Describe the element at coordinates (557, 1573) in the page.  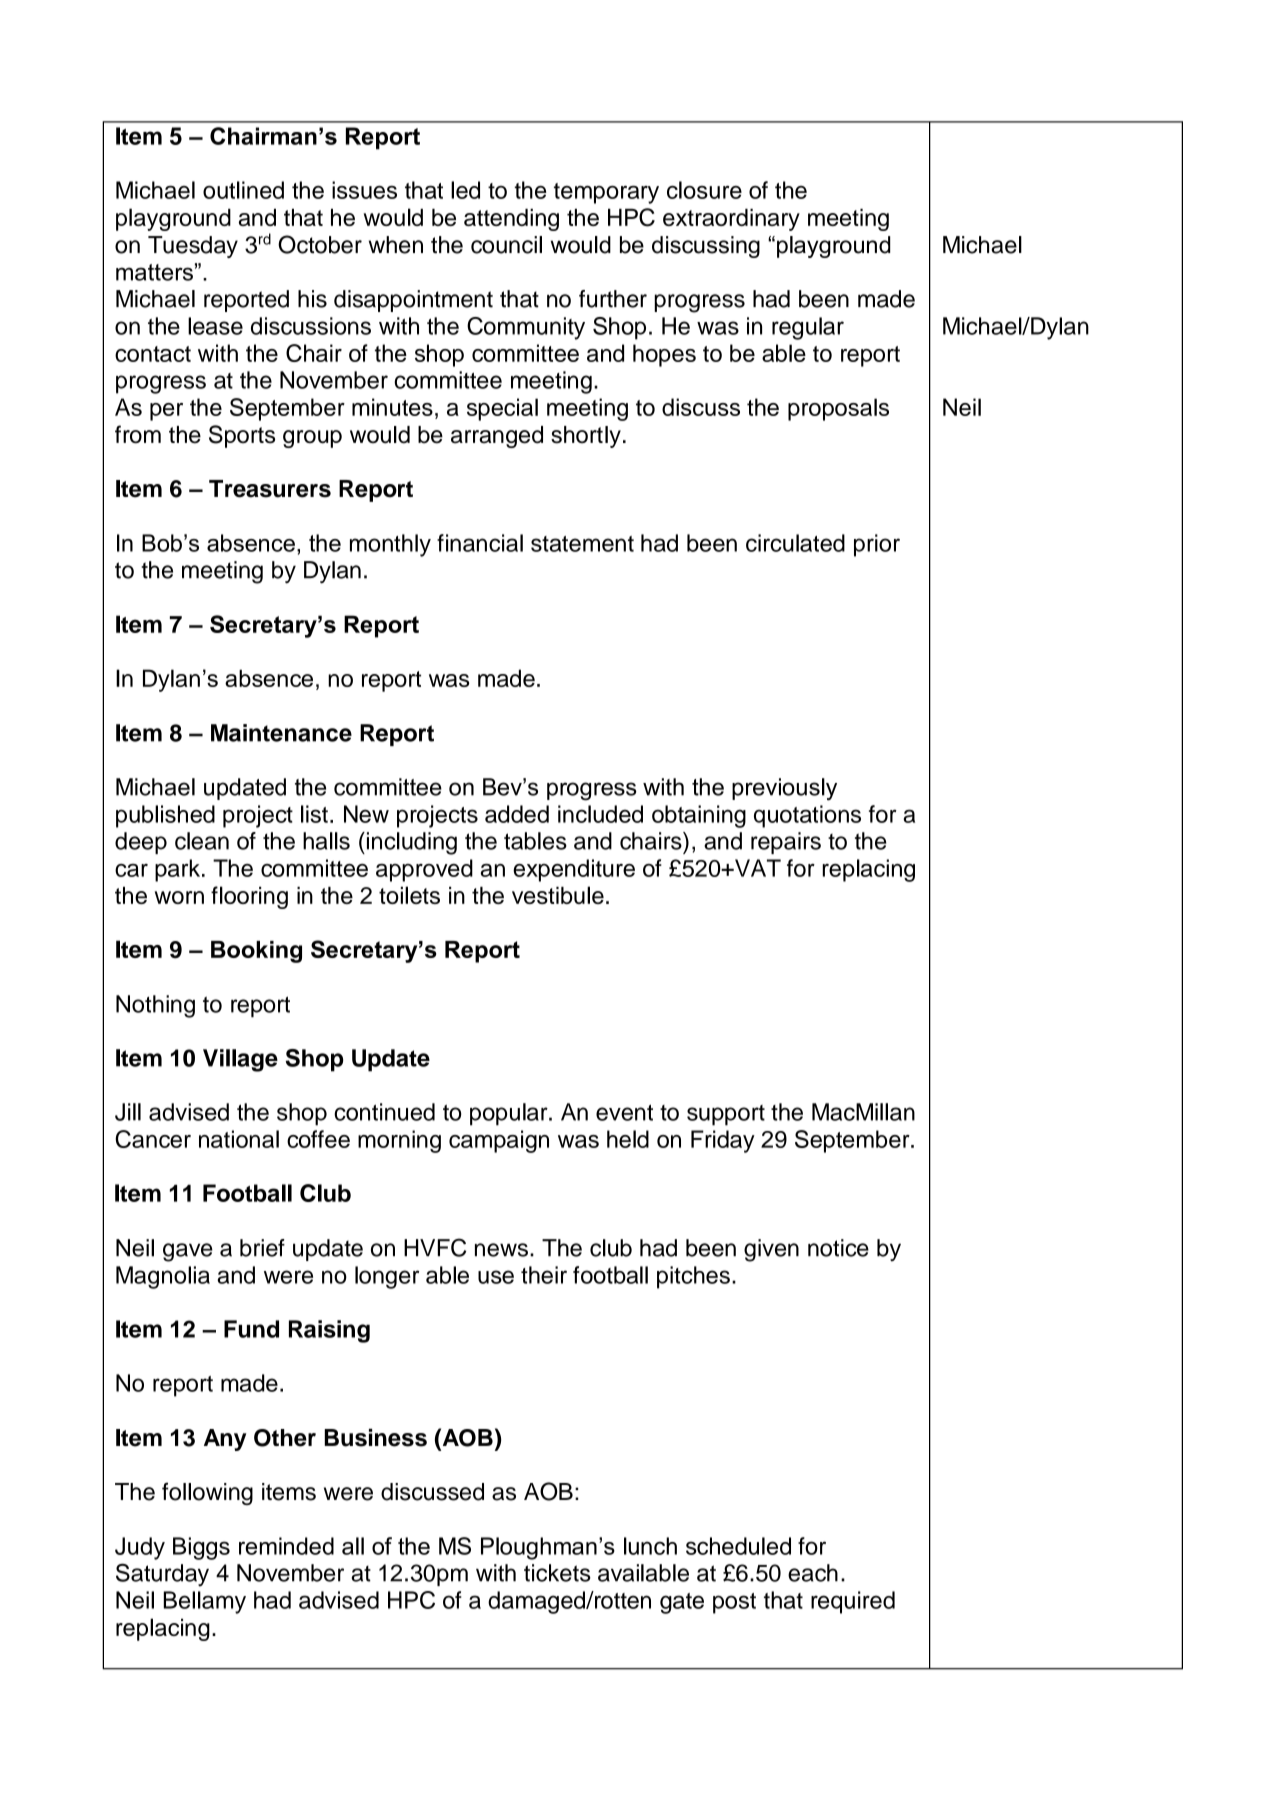
I see `tickets` at that location.
